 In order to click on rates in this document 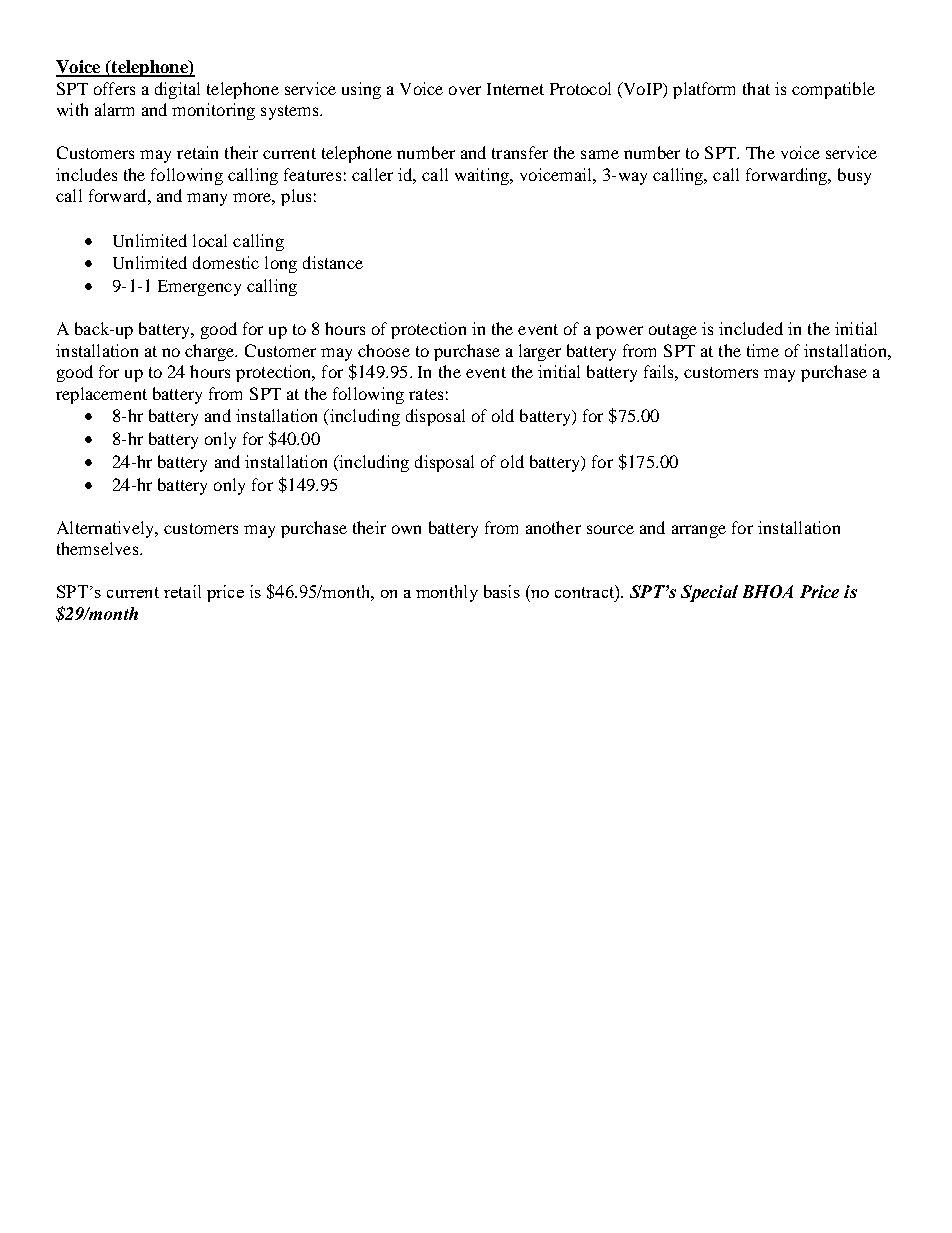, I will do `click(426, 394)`.
